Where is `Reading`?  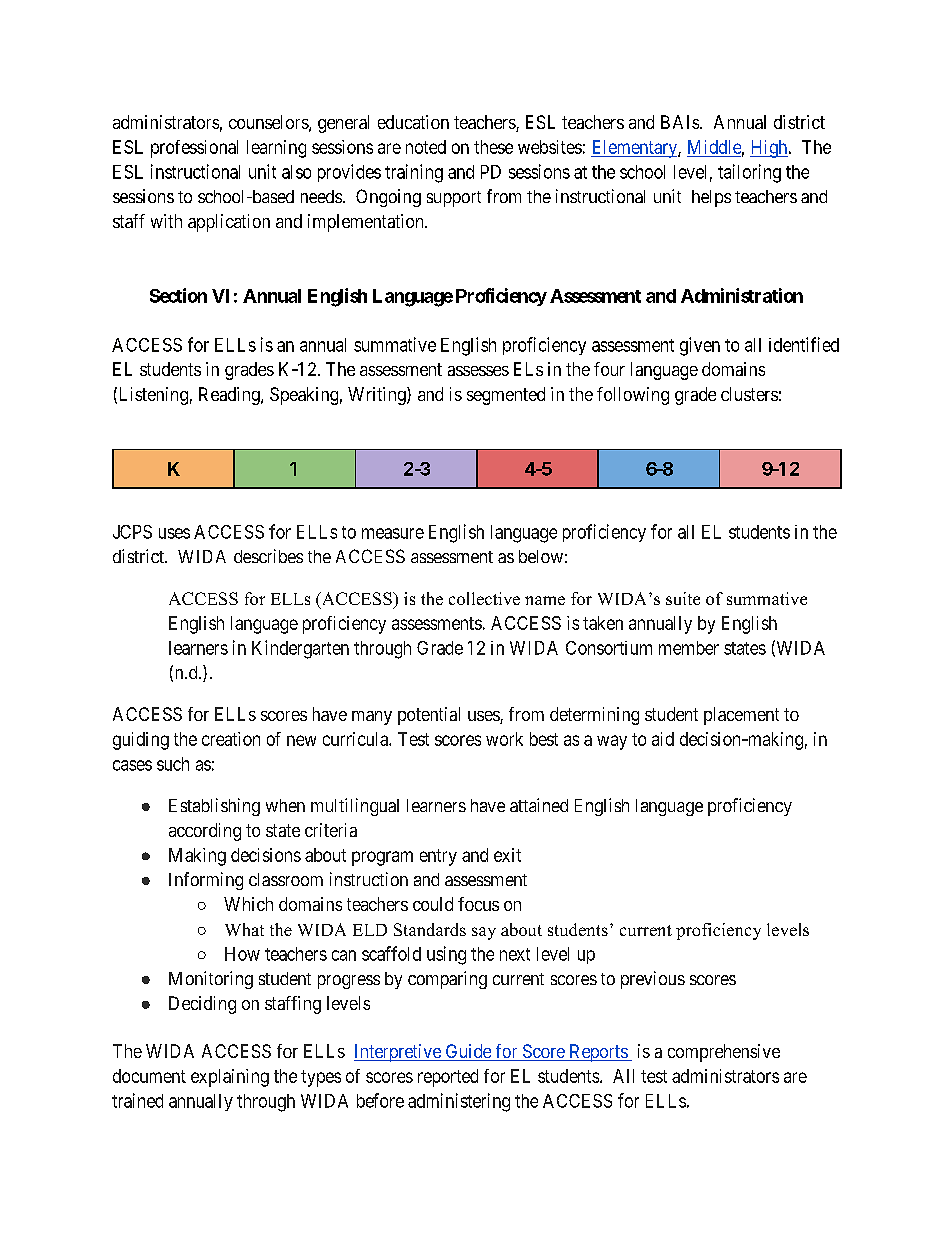 Reading is located at coordinates (230, 396).
